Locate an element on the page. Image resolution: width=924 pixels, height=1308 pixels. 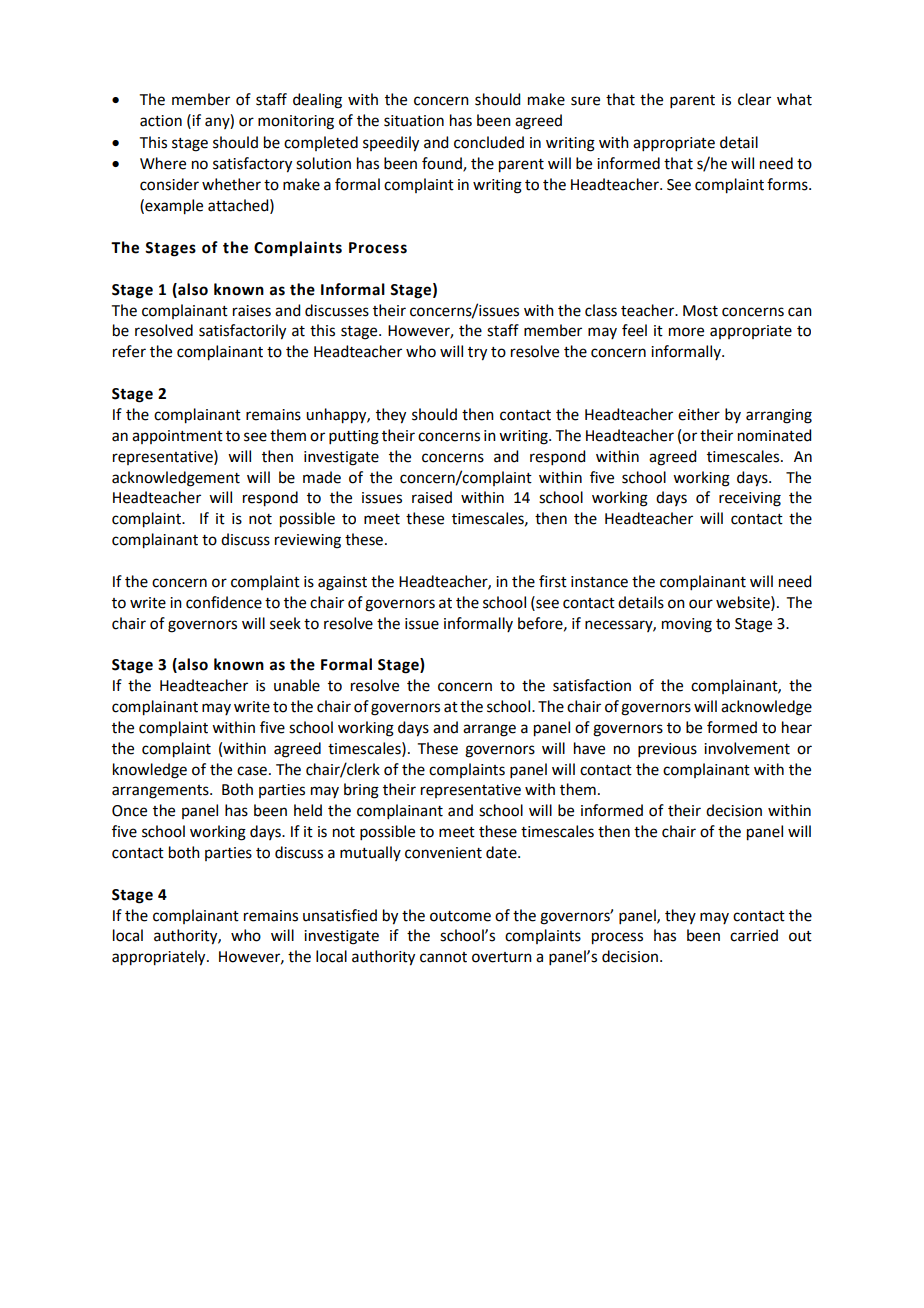
satisfactory is located at coordinates (252, 165).
